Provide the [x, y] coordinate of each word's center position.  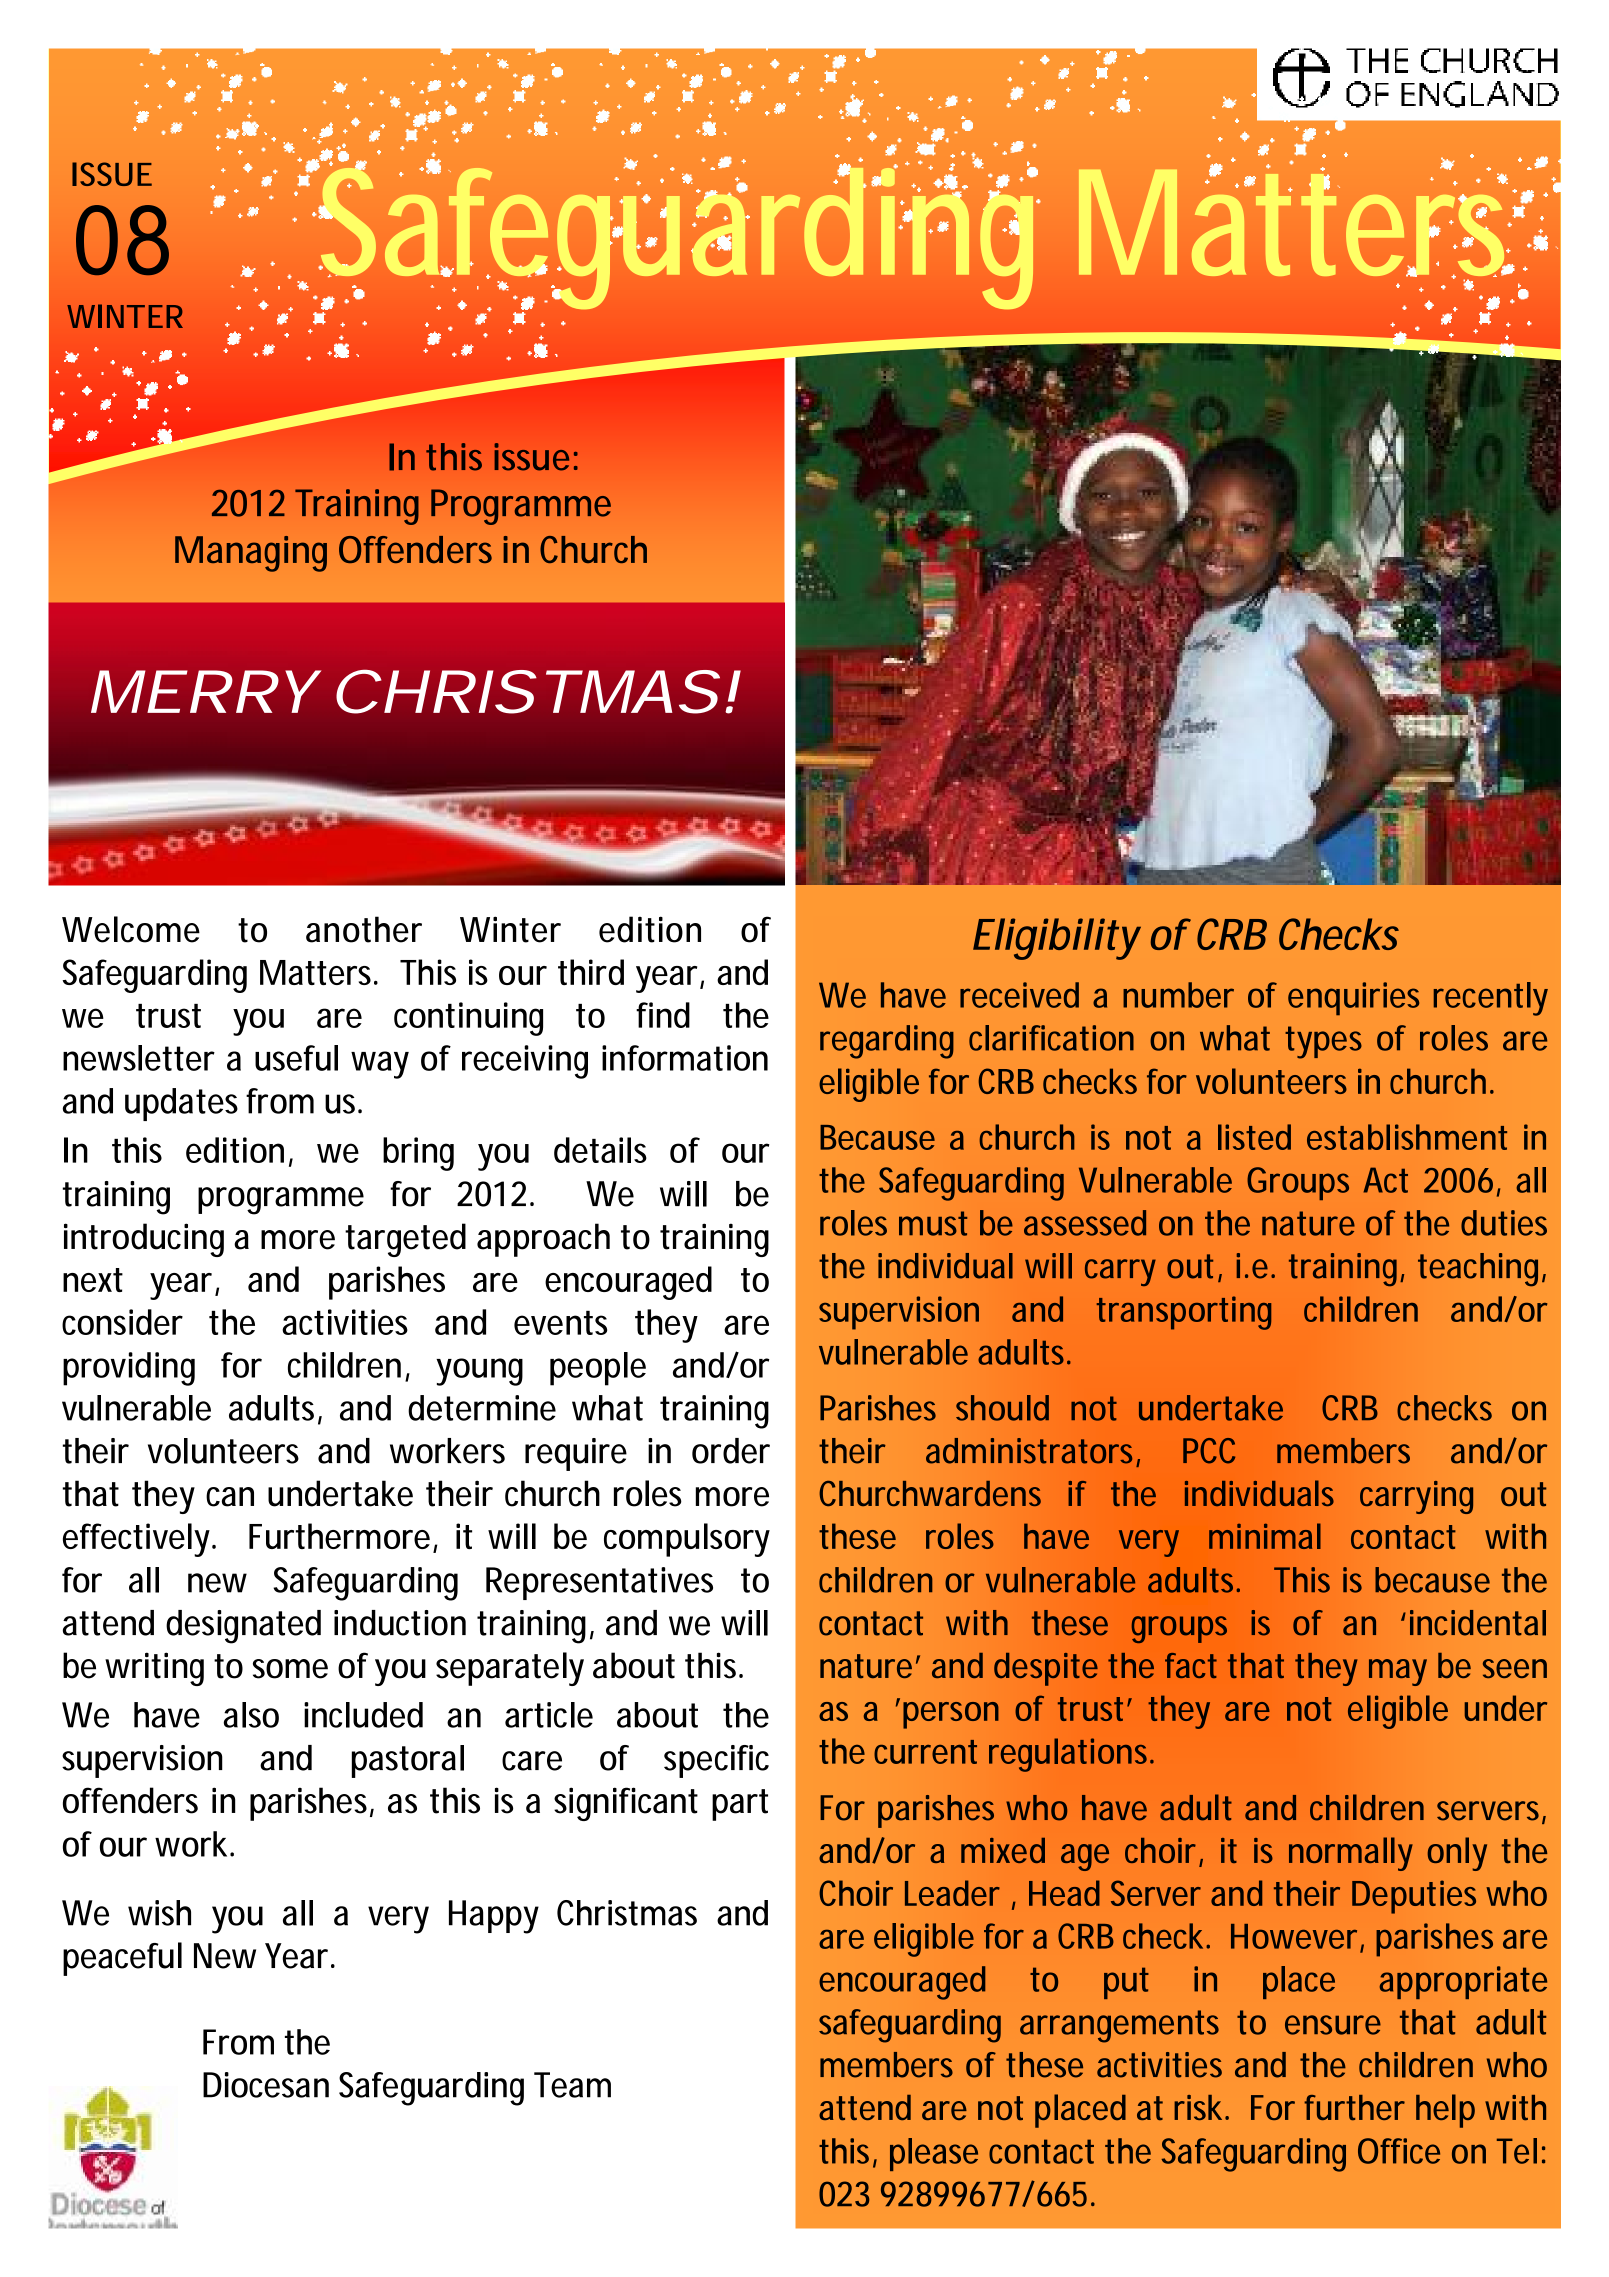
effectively [136, 1540]
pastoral [408, 1761]
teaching [1478, 1270]
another [364, 929]
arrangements [1119, 2026]
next [93, 1280]
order [731, 1451]
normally [1350, 1854]
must [933, 1223]
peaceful [122, 1959]
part [740, 1805]
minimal [1265, 1536]
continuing [468, 1019]
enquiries [1353, 998]
